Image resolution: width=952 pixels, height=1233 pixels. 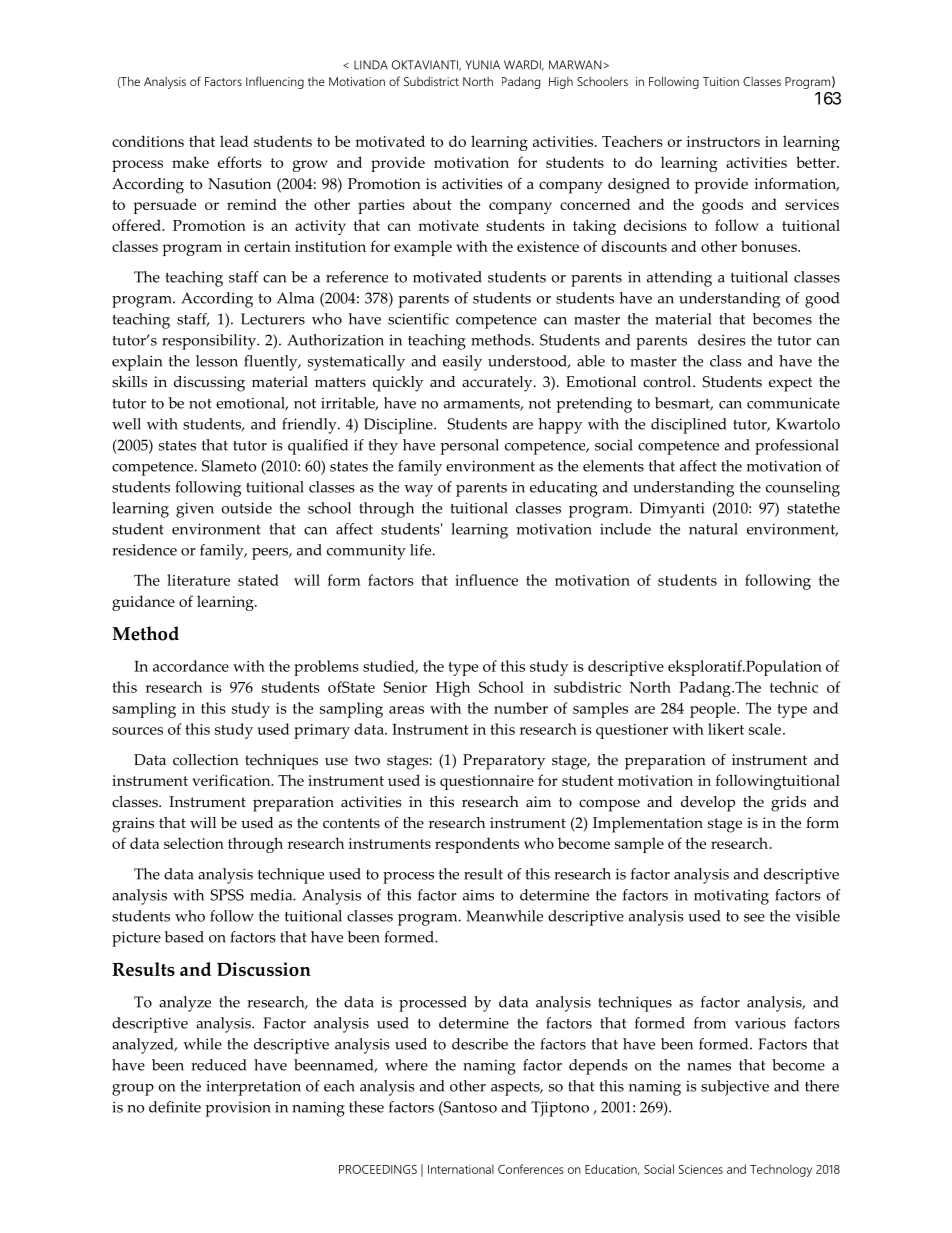 I want to click on instructors, so click(x=723, y=141).
